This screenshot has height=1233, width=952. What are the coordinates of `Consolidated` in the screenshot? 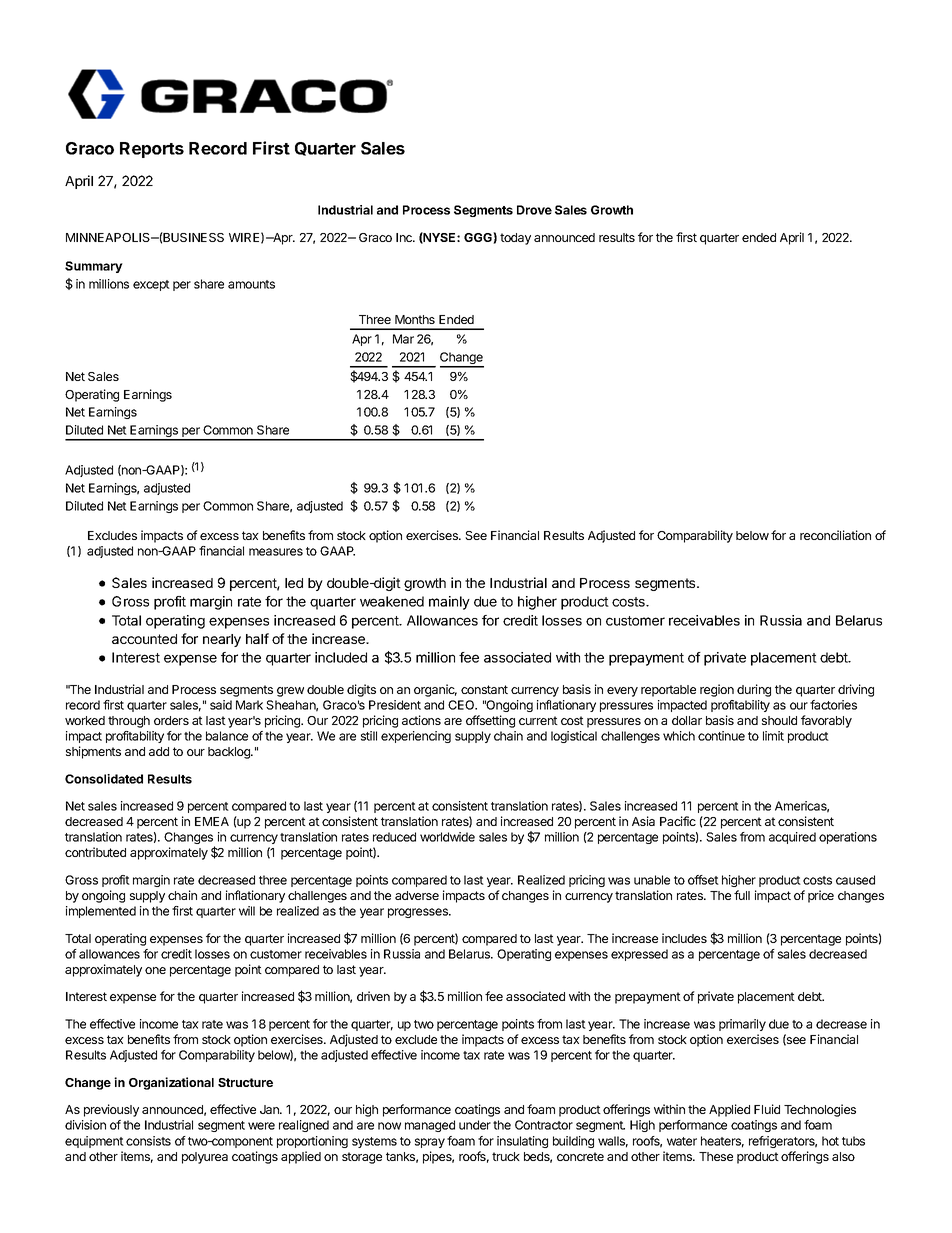 It's located at (104, 779).
